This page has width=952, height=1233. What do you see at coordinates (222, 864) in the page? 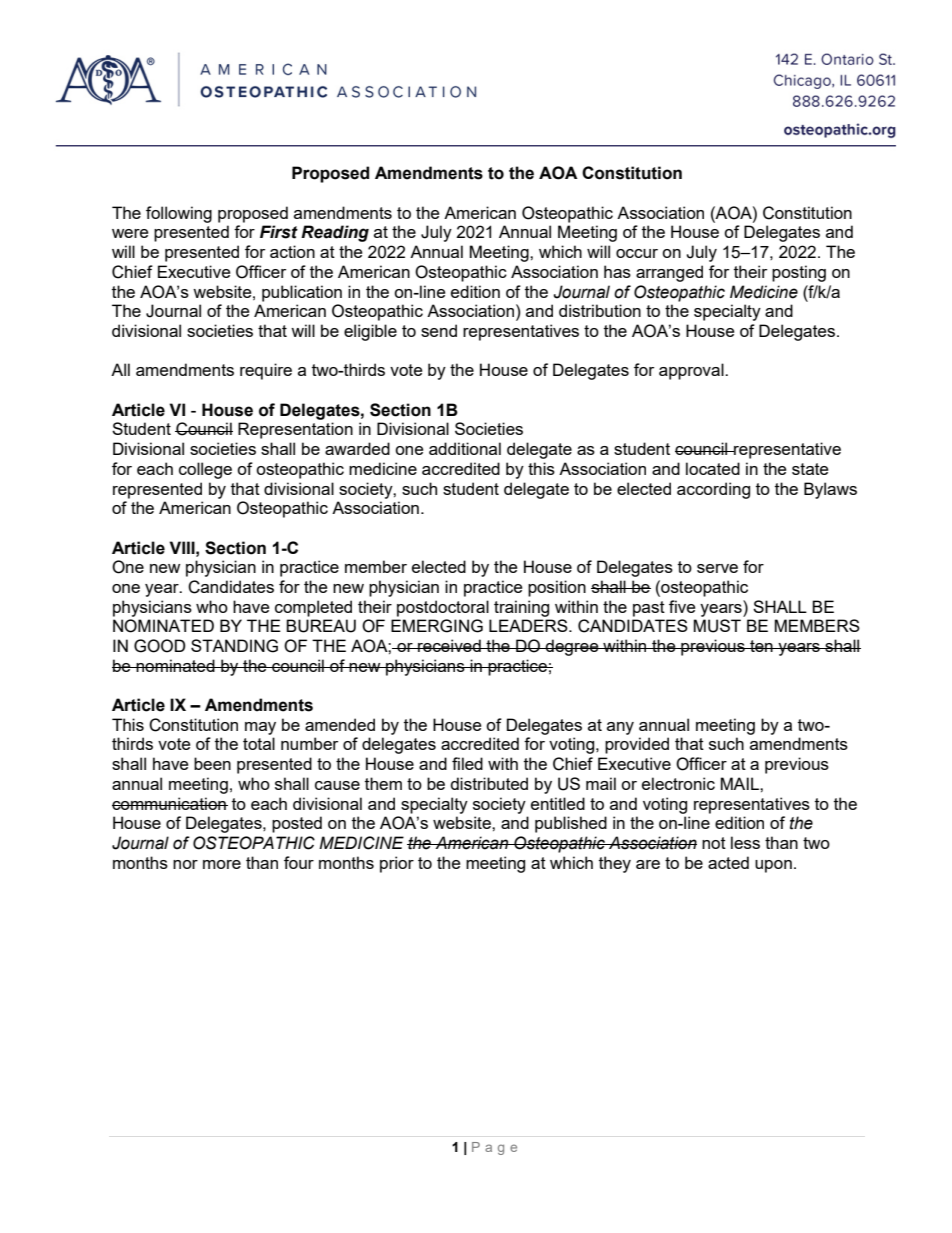
I see `more` at bounding box center [222, 864].
